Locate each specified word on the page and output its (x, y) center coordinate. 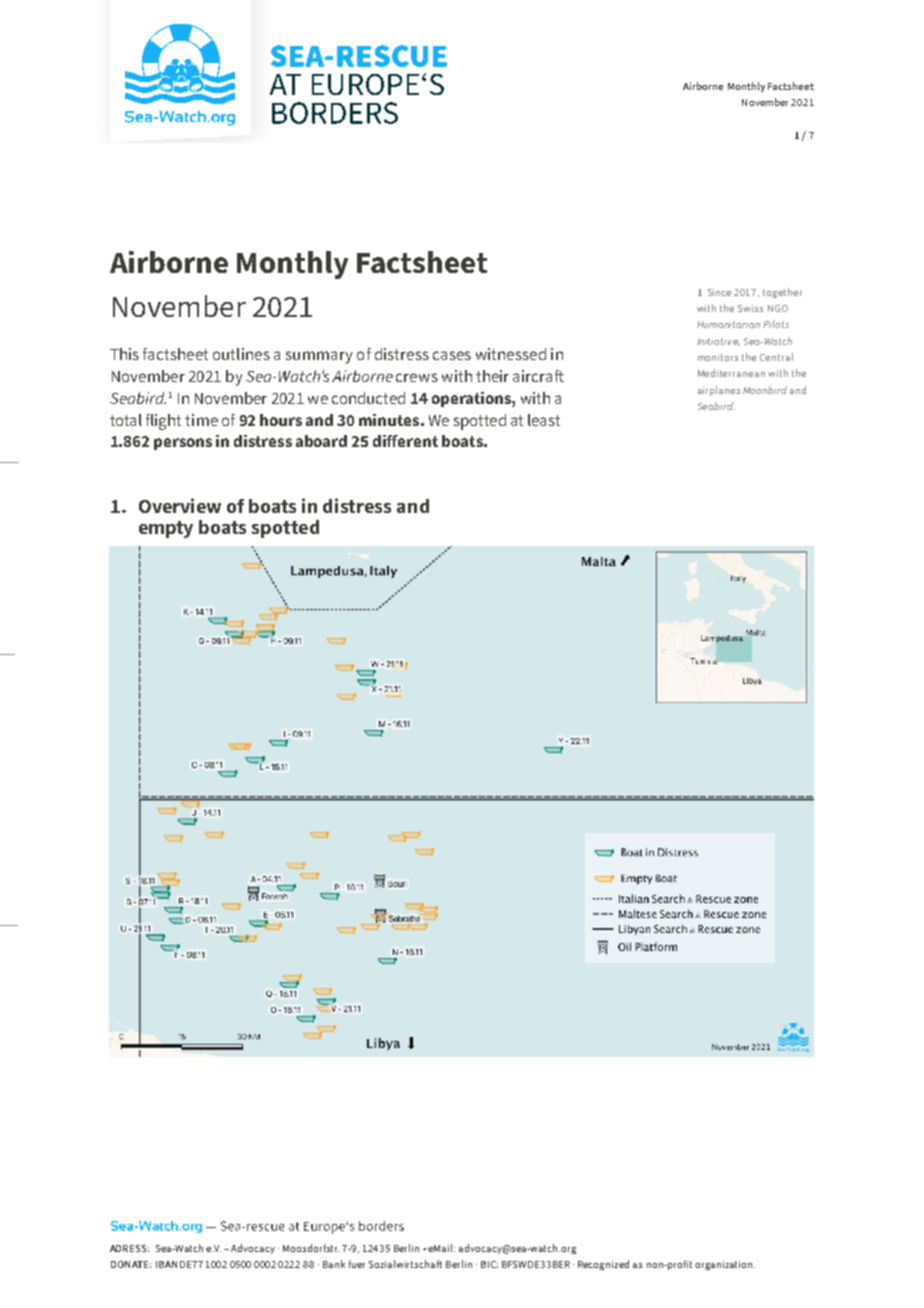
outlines (241, 354)
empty (166, 529)
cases (452, 355)
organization (725, 1265)
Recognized (603, 1265)
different (405, 441)
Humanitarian (728, 324)
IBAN (166, 1264)
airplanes (719, 391)
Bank (334, 1264)
